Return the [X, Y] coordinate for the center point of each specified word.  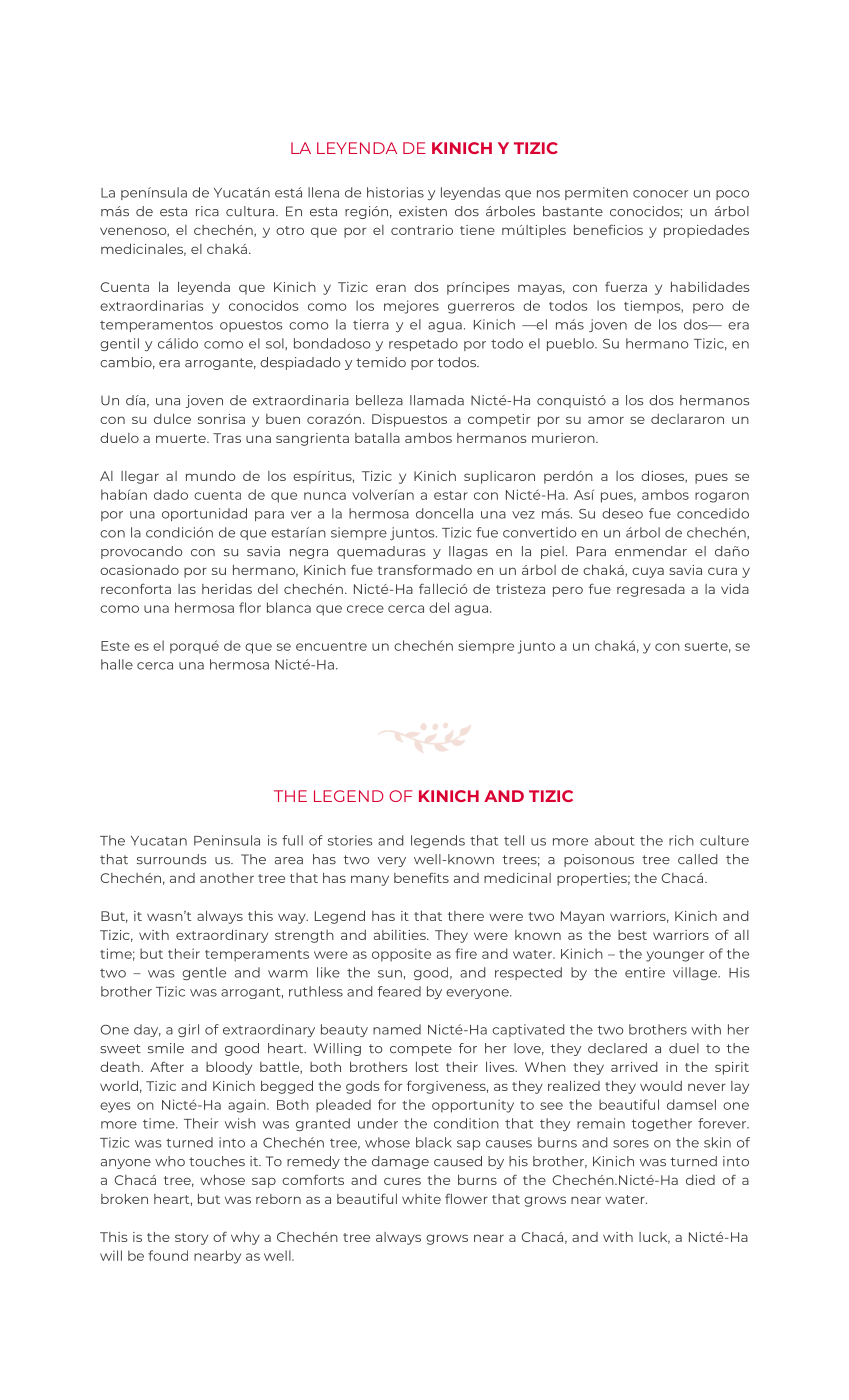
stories [350, 840]
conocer [660, 194]
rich [681, 840]
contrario [422, 230]
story [191, 1239]
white [421, 1199]
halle [117, 664]
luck [654, 1238]
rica [207, 211]
